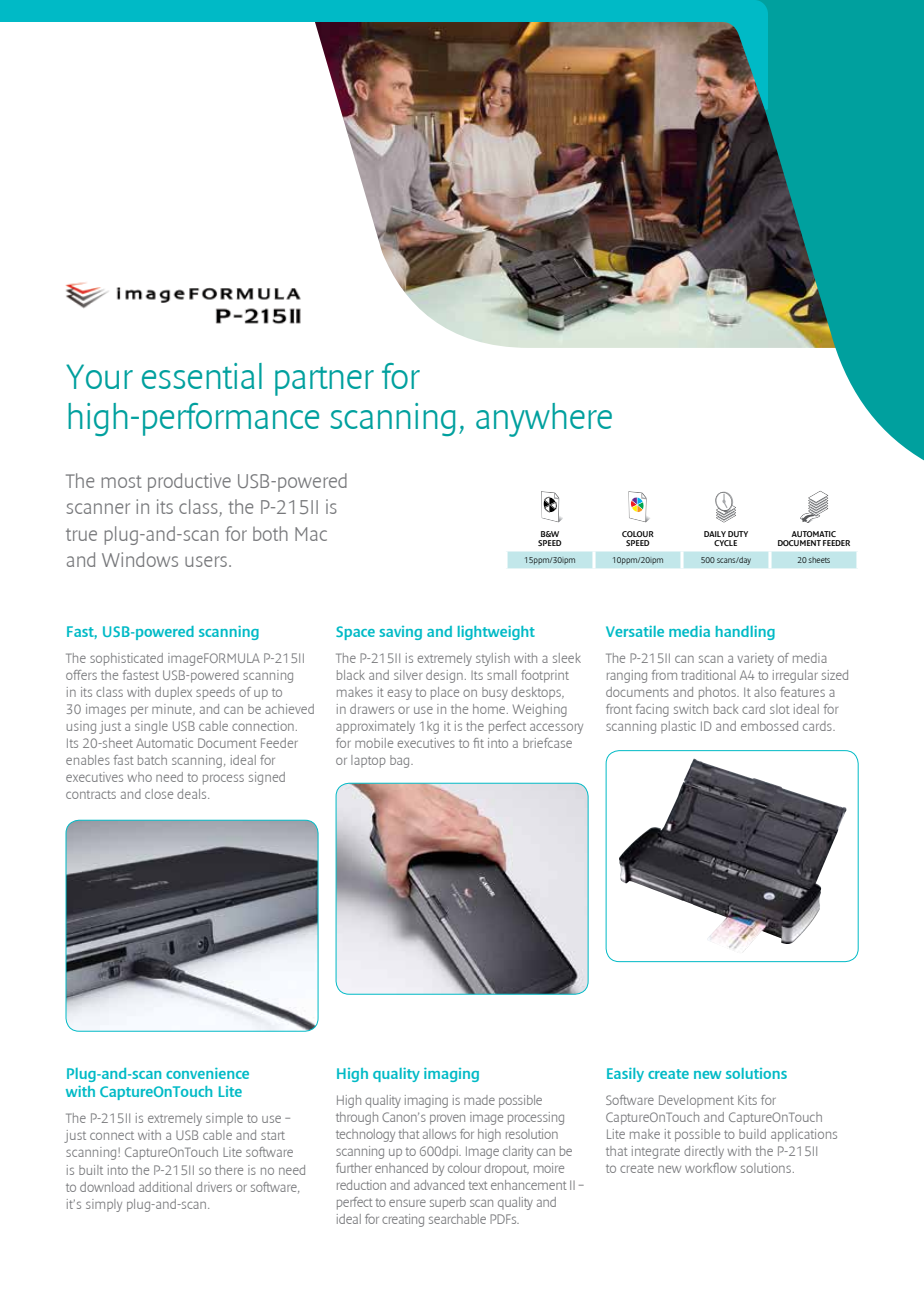 This page has height=1308, width=924. What do you see at coordinates (159, 794) in the page?
I see `close` at bounding box center [159, 794].
